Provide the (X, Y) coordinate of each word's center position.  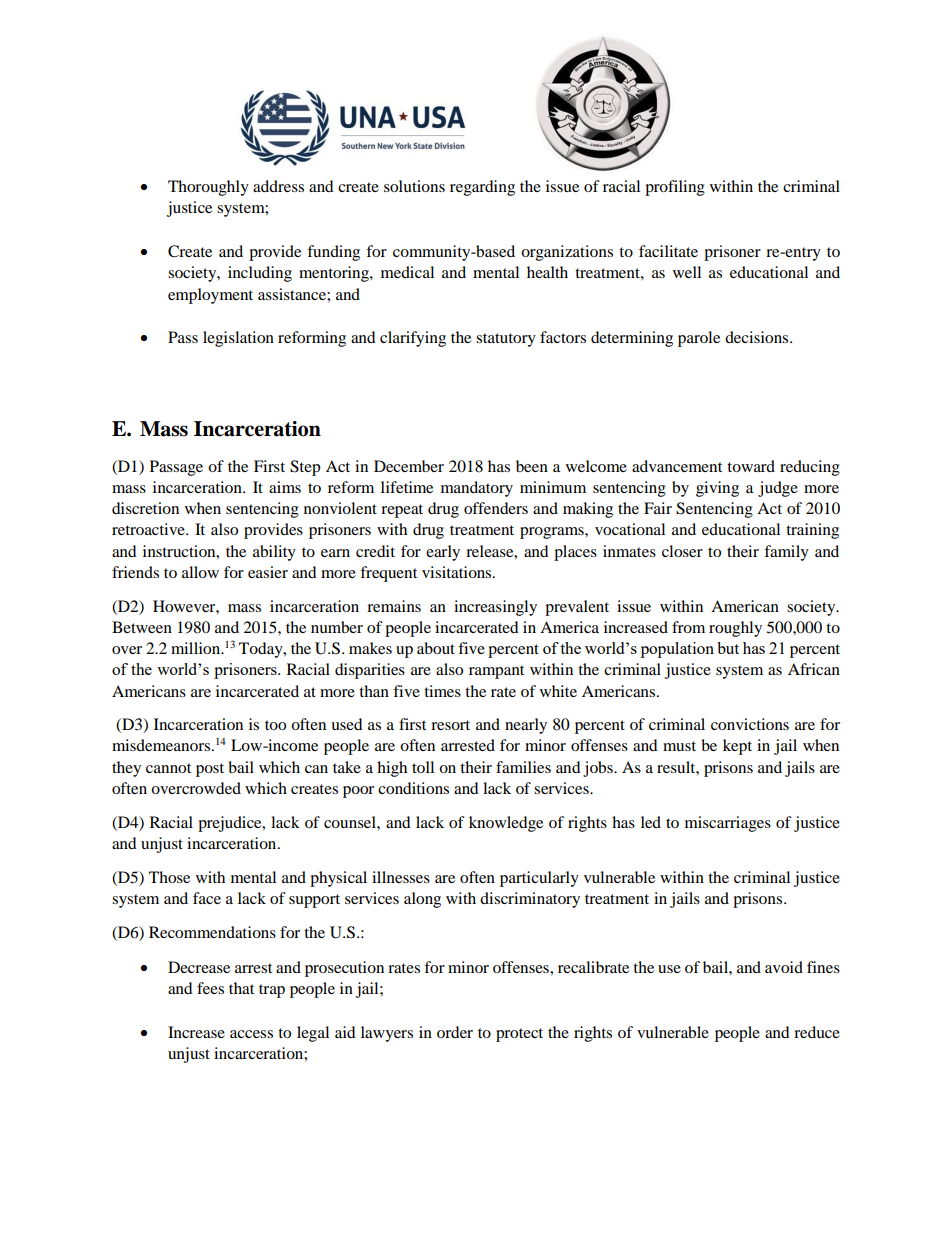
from (688, 627)
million (197, 648)
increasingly (495, 608)
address (278, 186)
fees (210, 988)
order (455, 1032)
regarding (482, 188)
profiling (675, 188)
